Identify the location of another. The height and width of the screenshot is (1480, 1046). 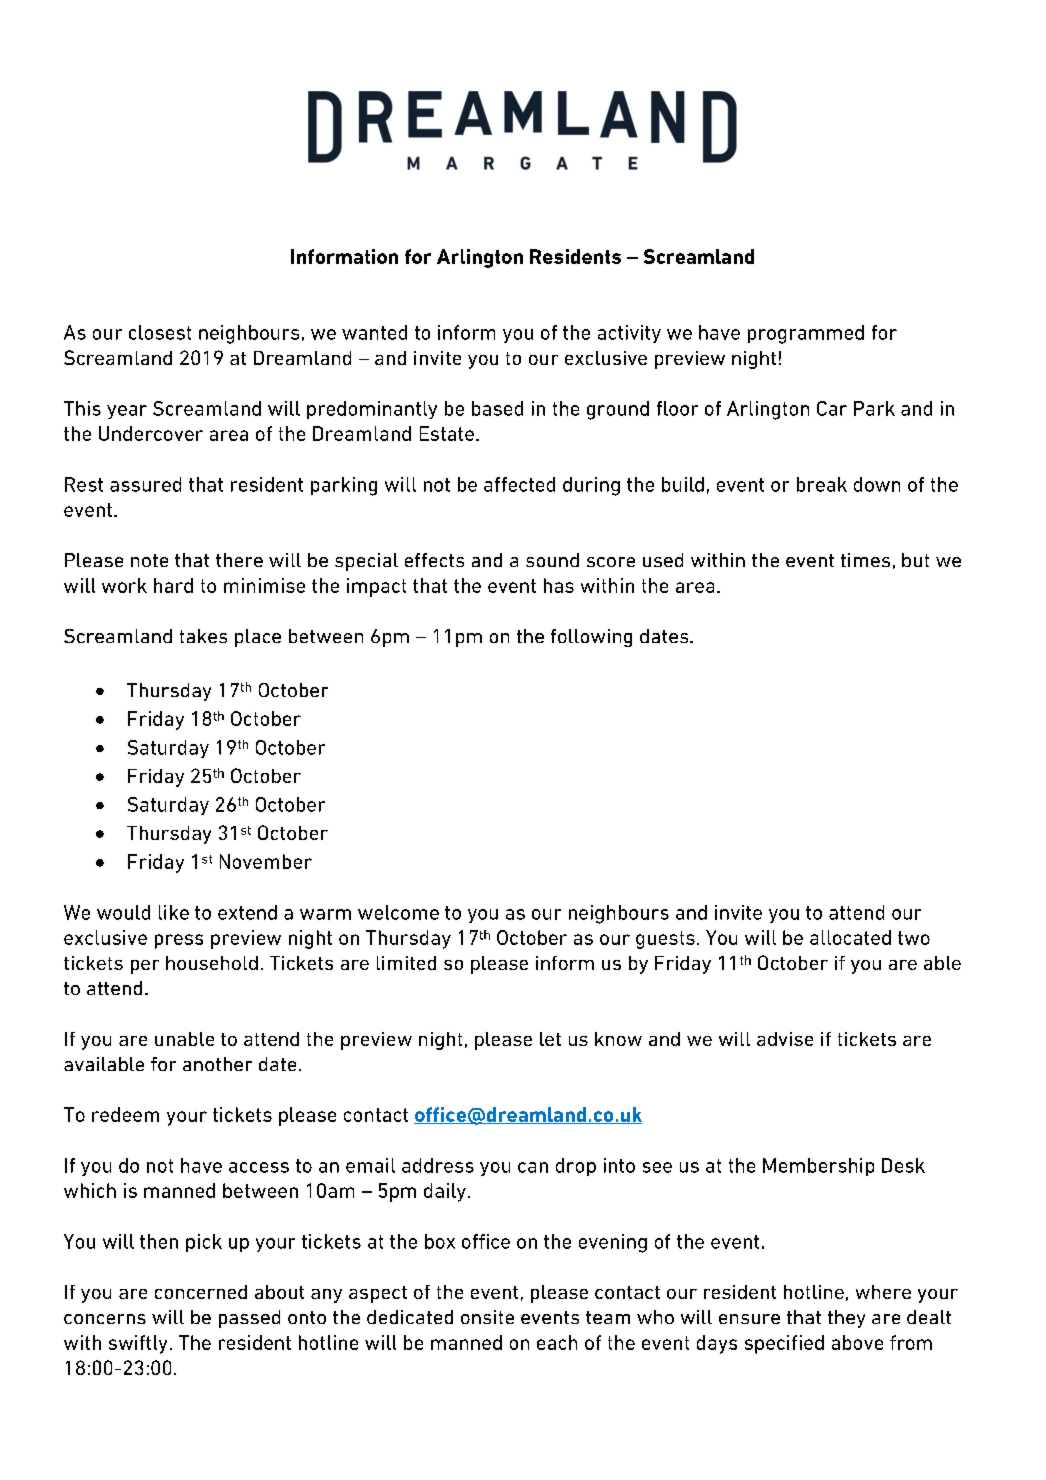
(217, 1064).
